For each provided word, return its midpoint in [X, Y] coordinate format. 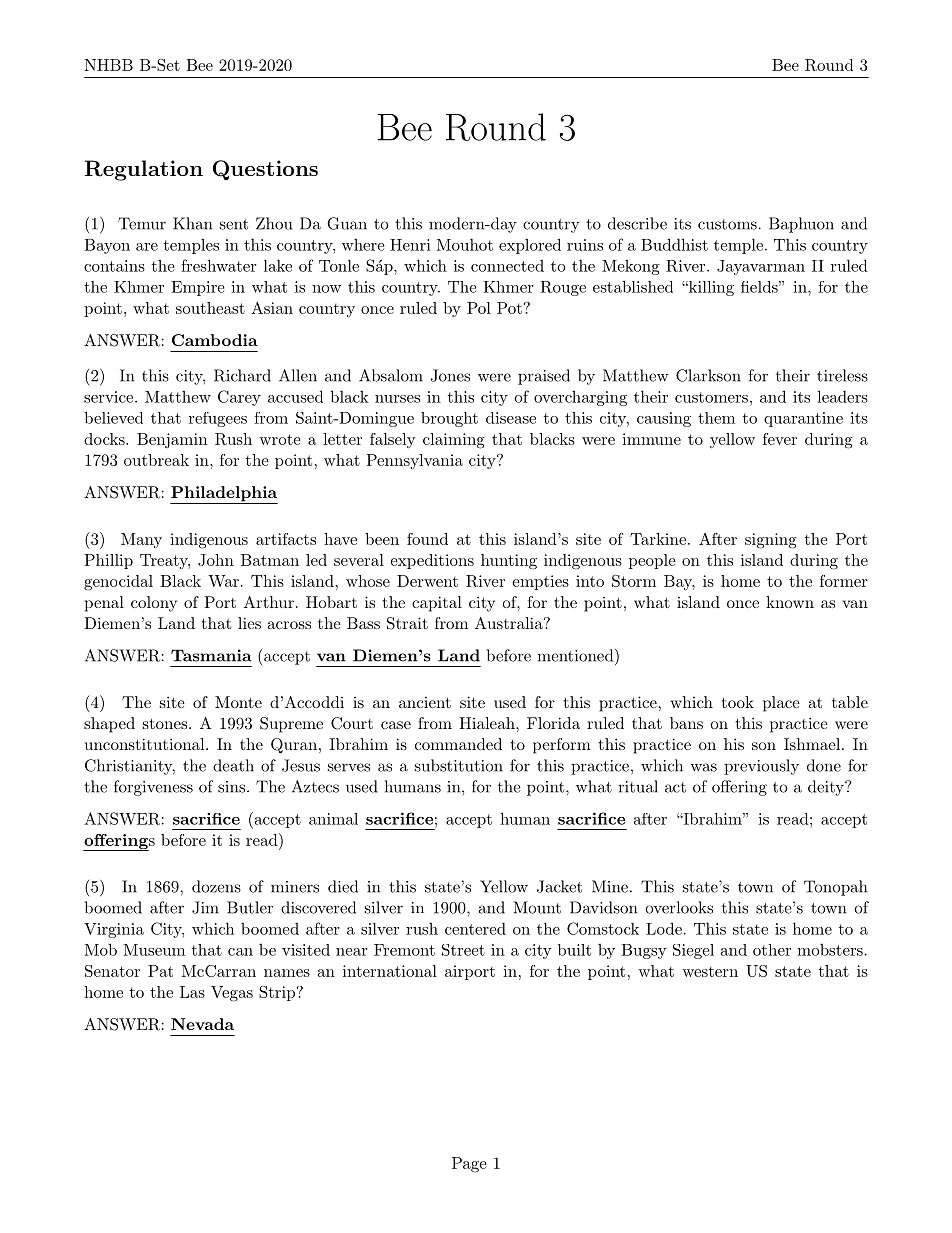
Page [469, 1165]
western [710, 971]
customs [727, 224]
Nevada [202, 1024]
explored [530, 246]
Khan [192, 223]
